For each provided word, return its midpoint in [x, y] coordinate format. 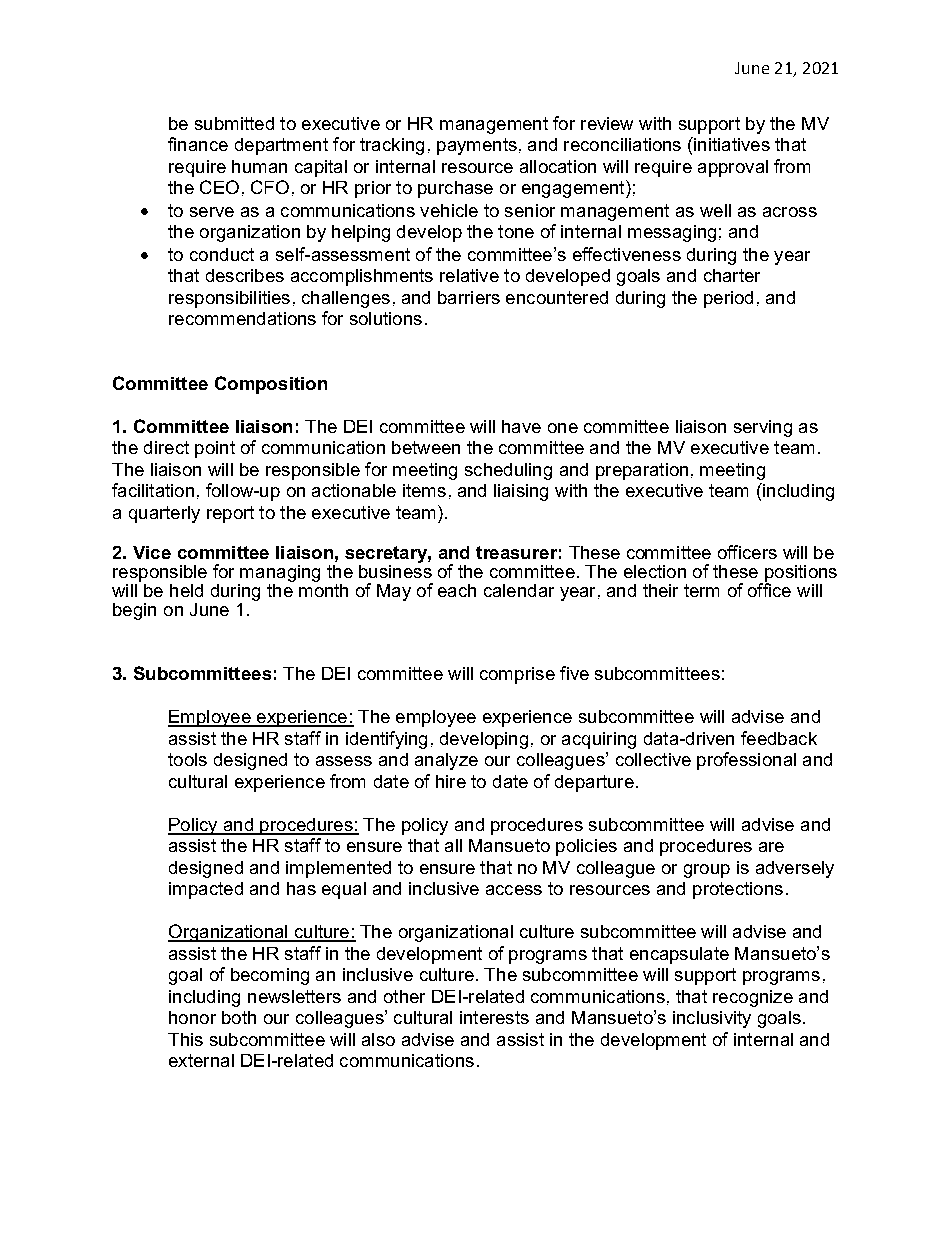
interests [494, 1017]
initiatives [731, 144]
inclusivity [712, 1019]
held [186, 590]
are [771, 847]
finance [198, 144]
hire [451, 781]
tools [187, 759]
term [701, 590]
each [457, 590]
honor [192, 1017]
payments [477, 146]
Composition [271, 385]
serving [763, 428]
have [521, 426]
